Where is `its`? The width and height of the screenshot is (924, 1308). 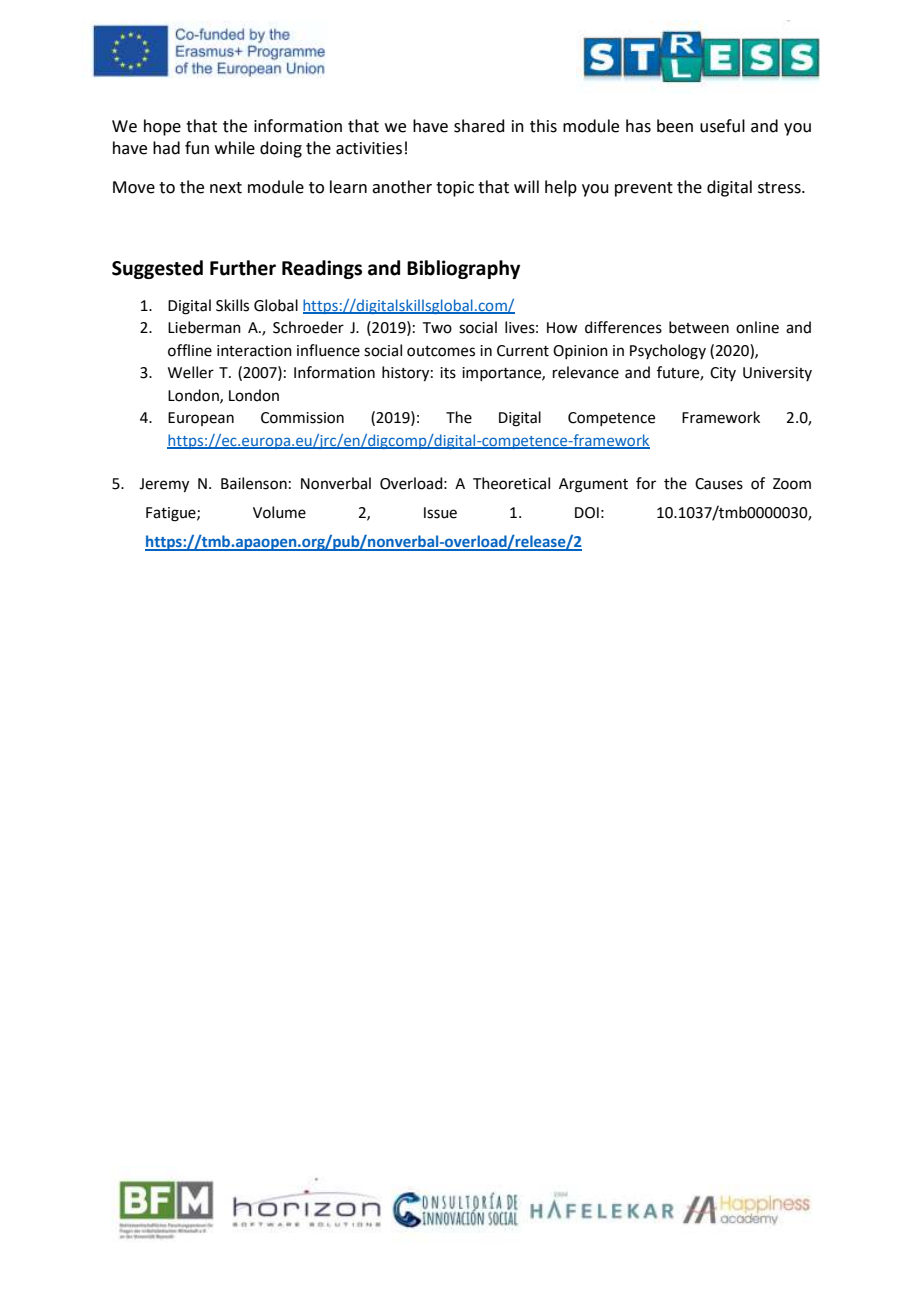 its is located at coordinates (448, 373).
